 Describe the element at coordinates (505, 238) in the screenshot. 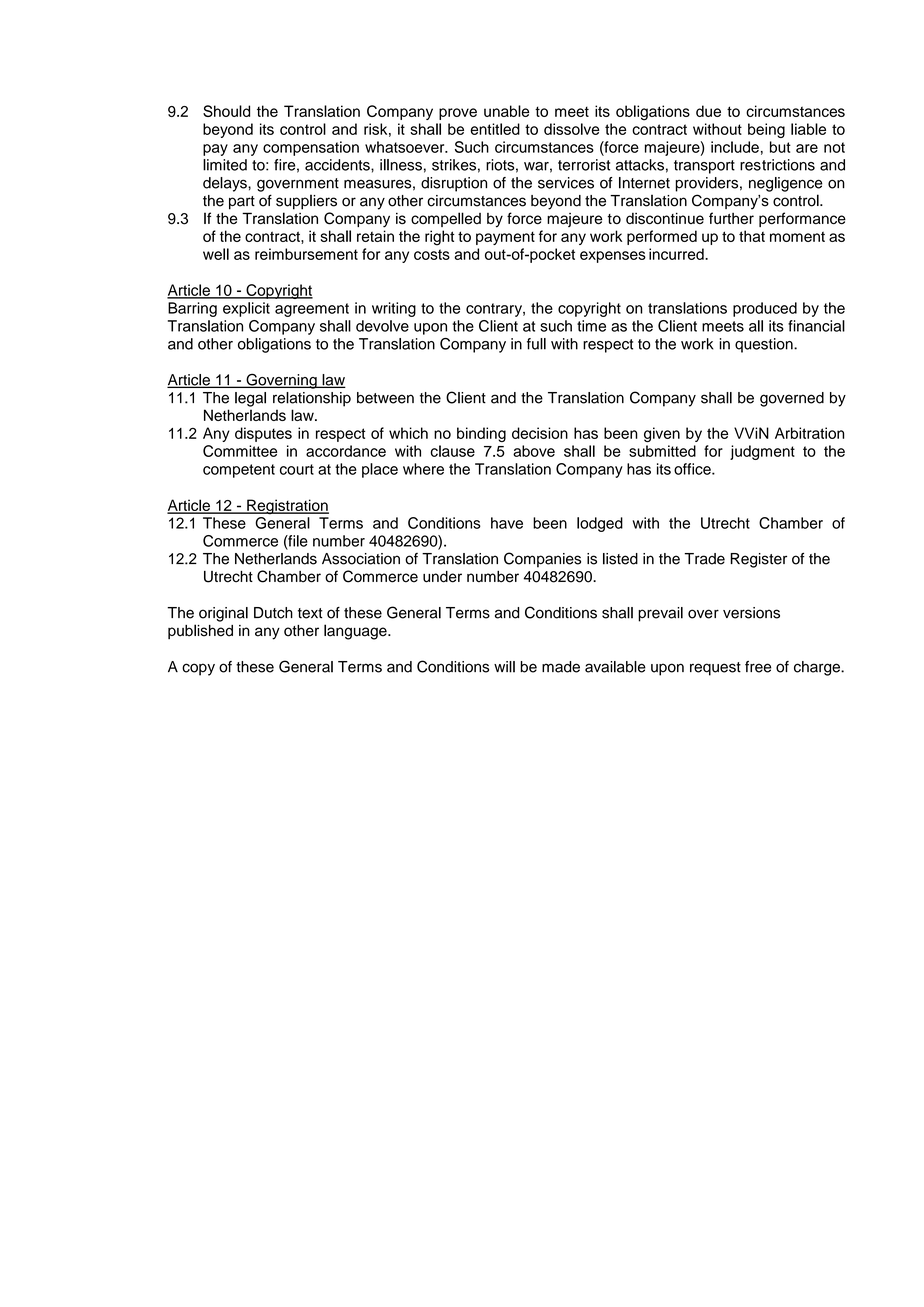

I see `payment` at that location.
